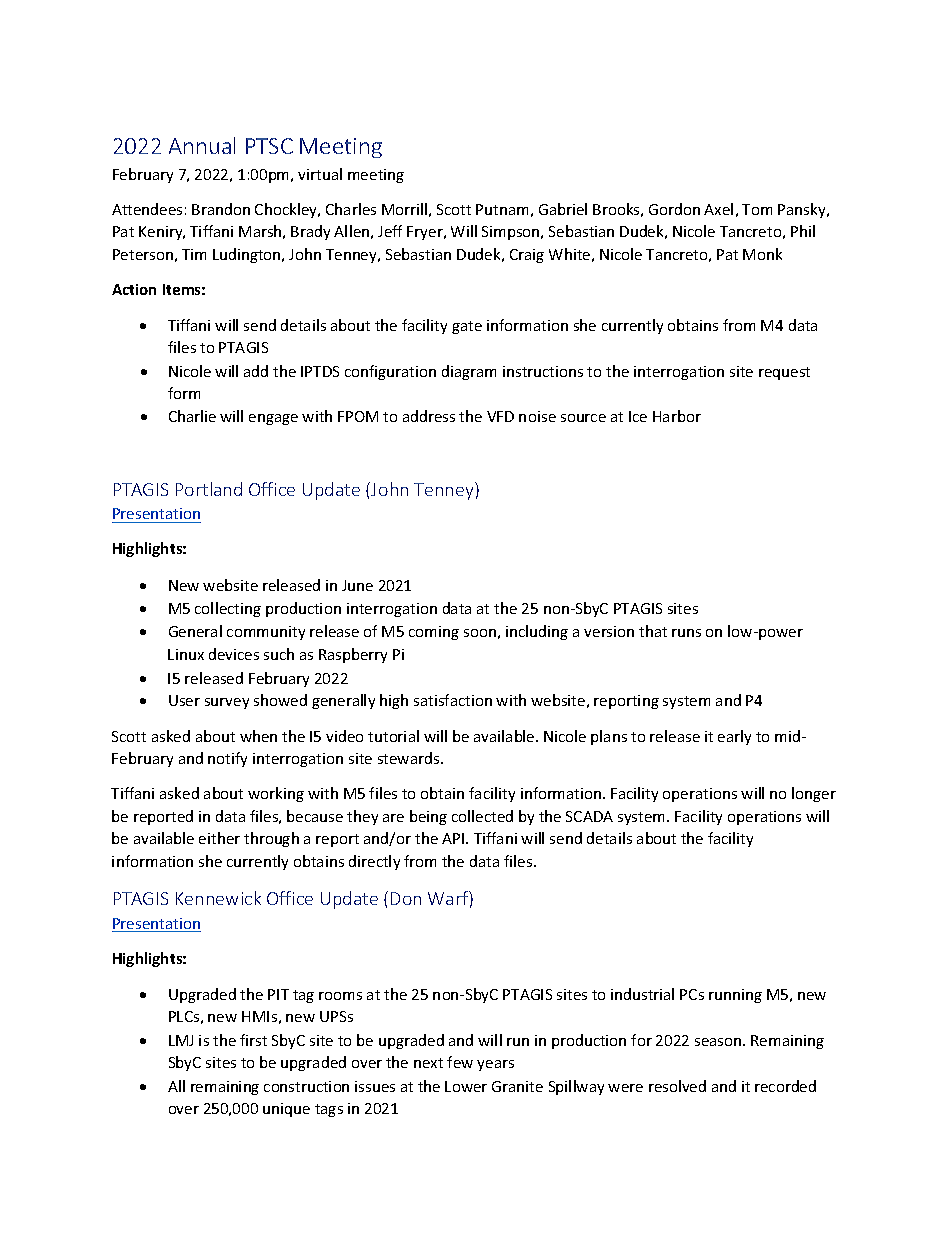  Describe the element at coordinates (718, 209) in the screenshot. I see `Axel` at that location.
